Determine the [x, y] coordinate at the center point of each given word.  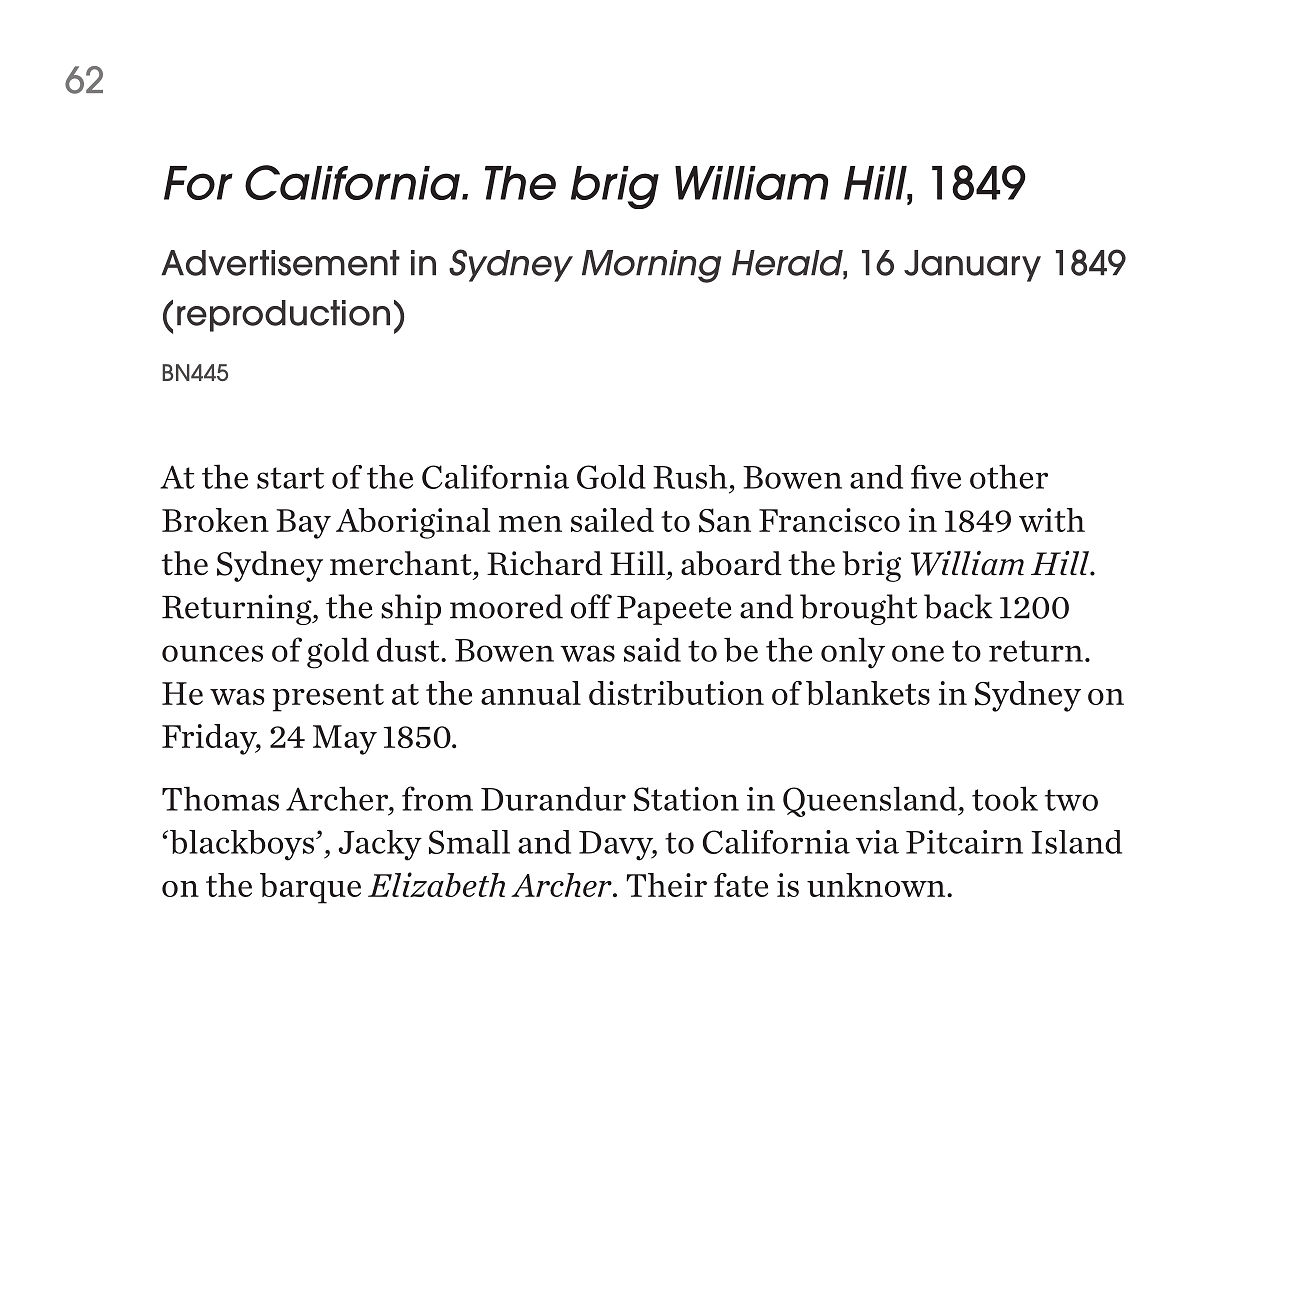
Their [666, 885]
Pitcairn [964, 842]
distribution [676, 693]
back [958, 606]
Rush [690, 477]
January [972, 266]
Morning [651, 266]
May [345, 740]
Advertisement [280, 263]
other [1009, 476]
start [290, 478]
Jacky [380, 845]
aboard [731, 563]
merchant [401, 563]
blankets [868, 693]
